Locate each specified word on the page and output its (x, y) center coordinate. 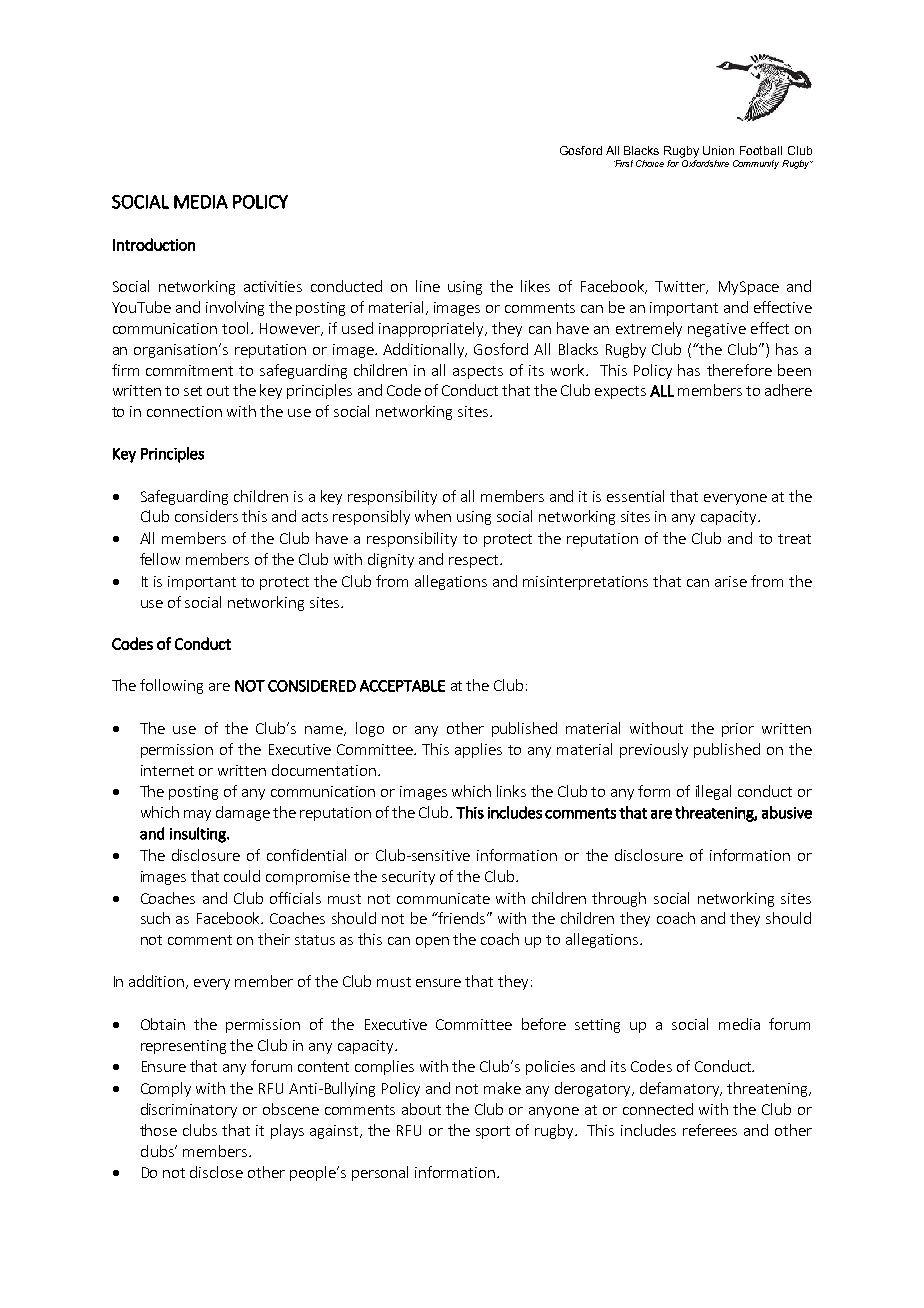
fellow (160, 559)
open (432, 942)
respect (475, 561)
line (428, 286)
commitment (189, 370)
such (155, 918)
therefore (739, 370)
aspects (478, 372)
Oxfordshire (705, 162)
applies (478, 750)
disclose (216, 1172)
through (619, 899)
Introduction (154, 244)
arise (731, 581)
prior (738, 730)
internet (167, 770)
